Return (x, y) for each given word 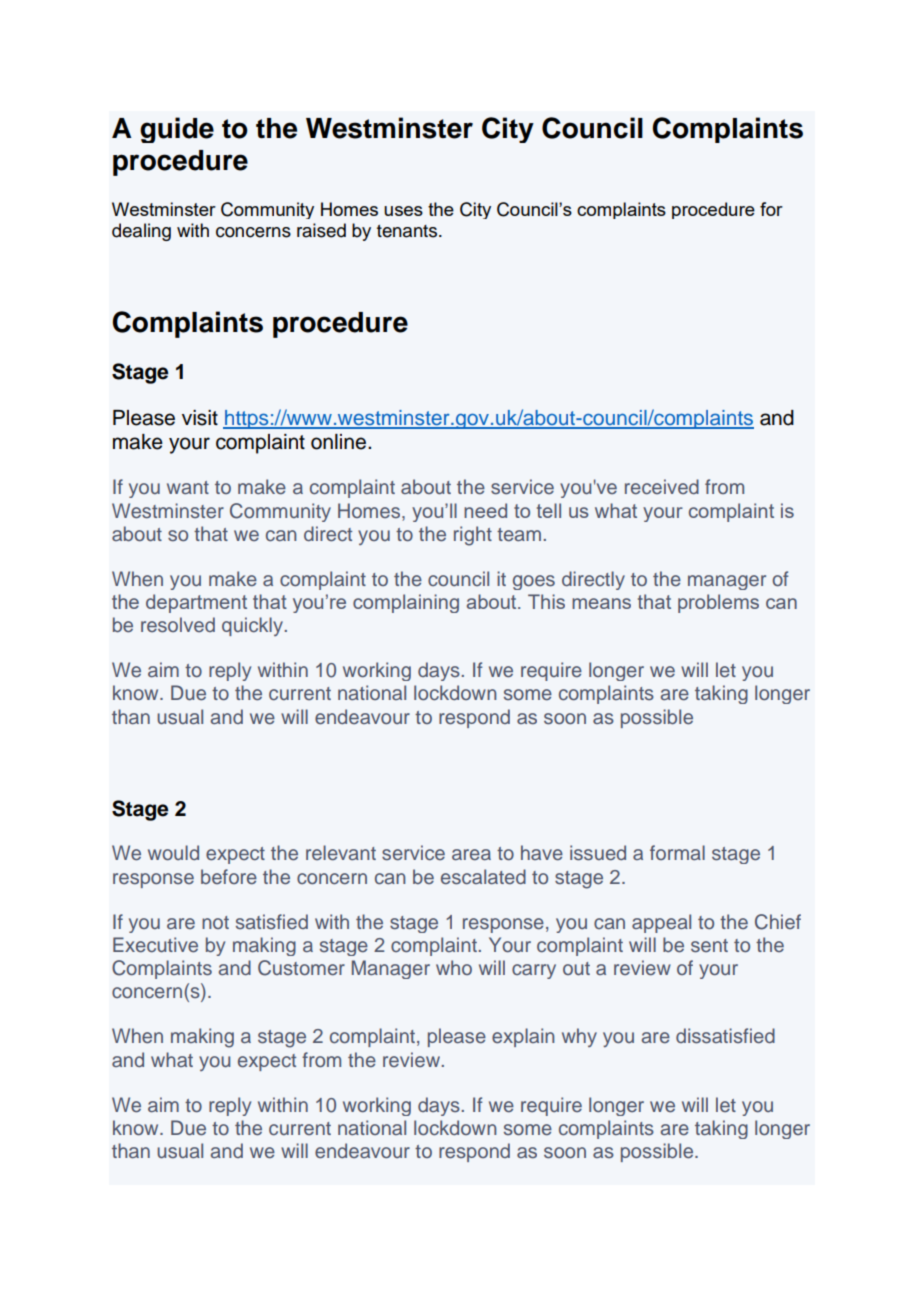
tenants (408, 231)
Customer (301, 968)
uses (403, 211)
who (454, 967)
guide (177, 130)
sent (709, 946)
